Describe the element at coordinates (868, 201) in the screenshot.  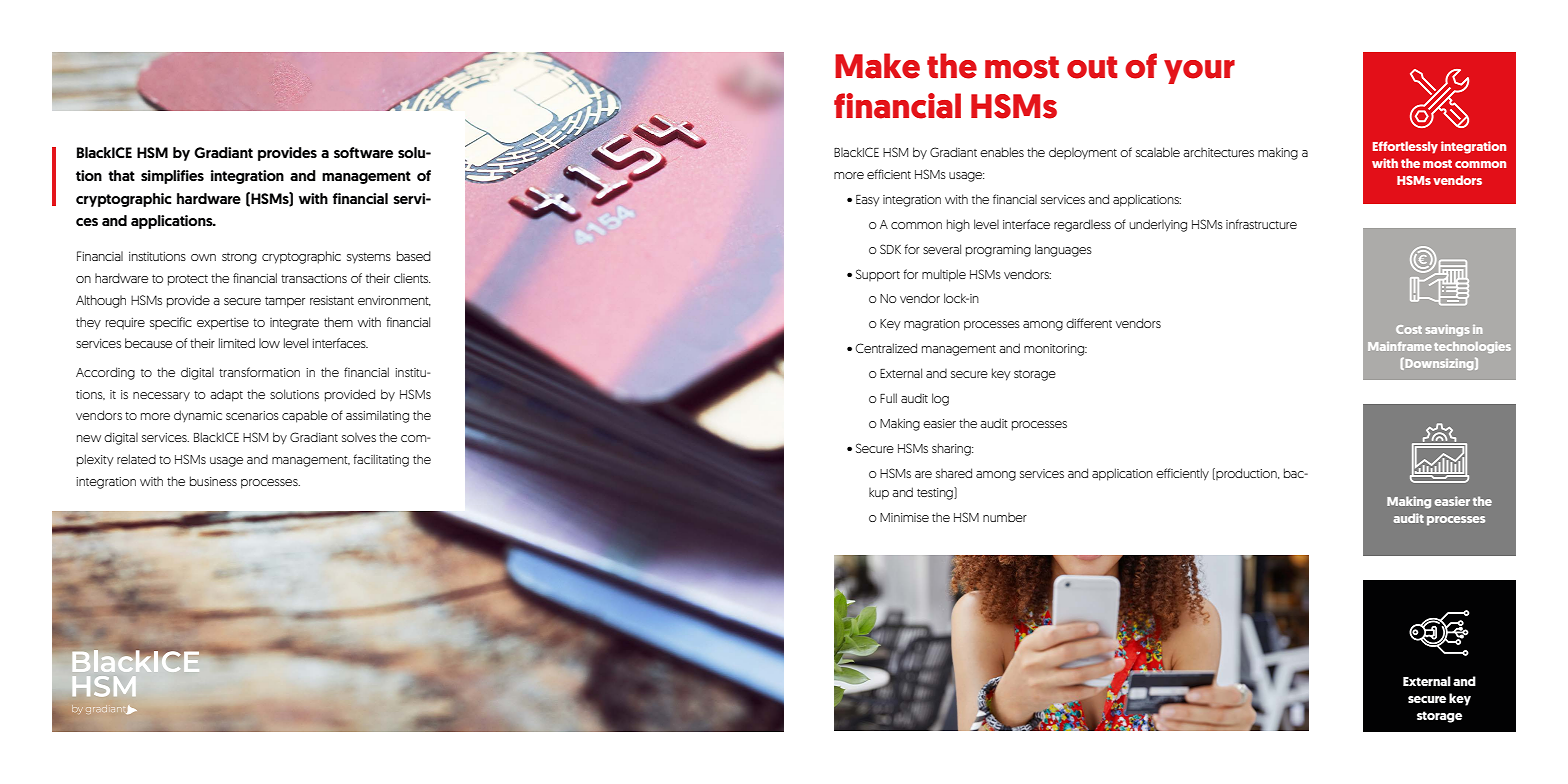
I see `Easy` at that location.
